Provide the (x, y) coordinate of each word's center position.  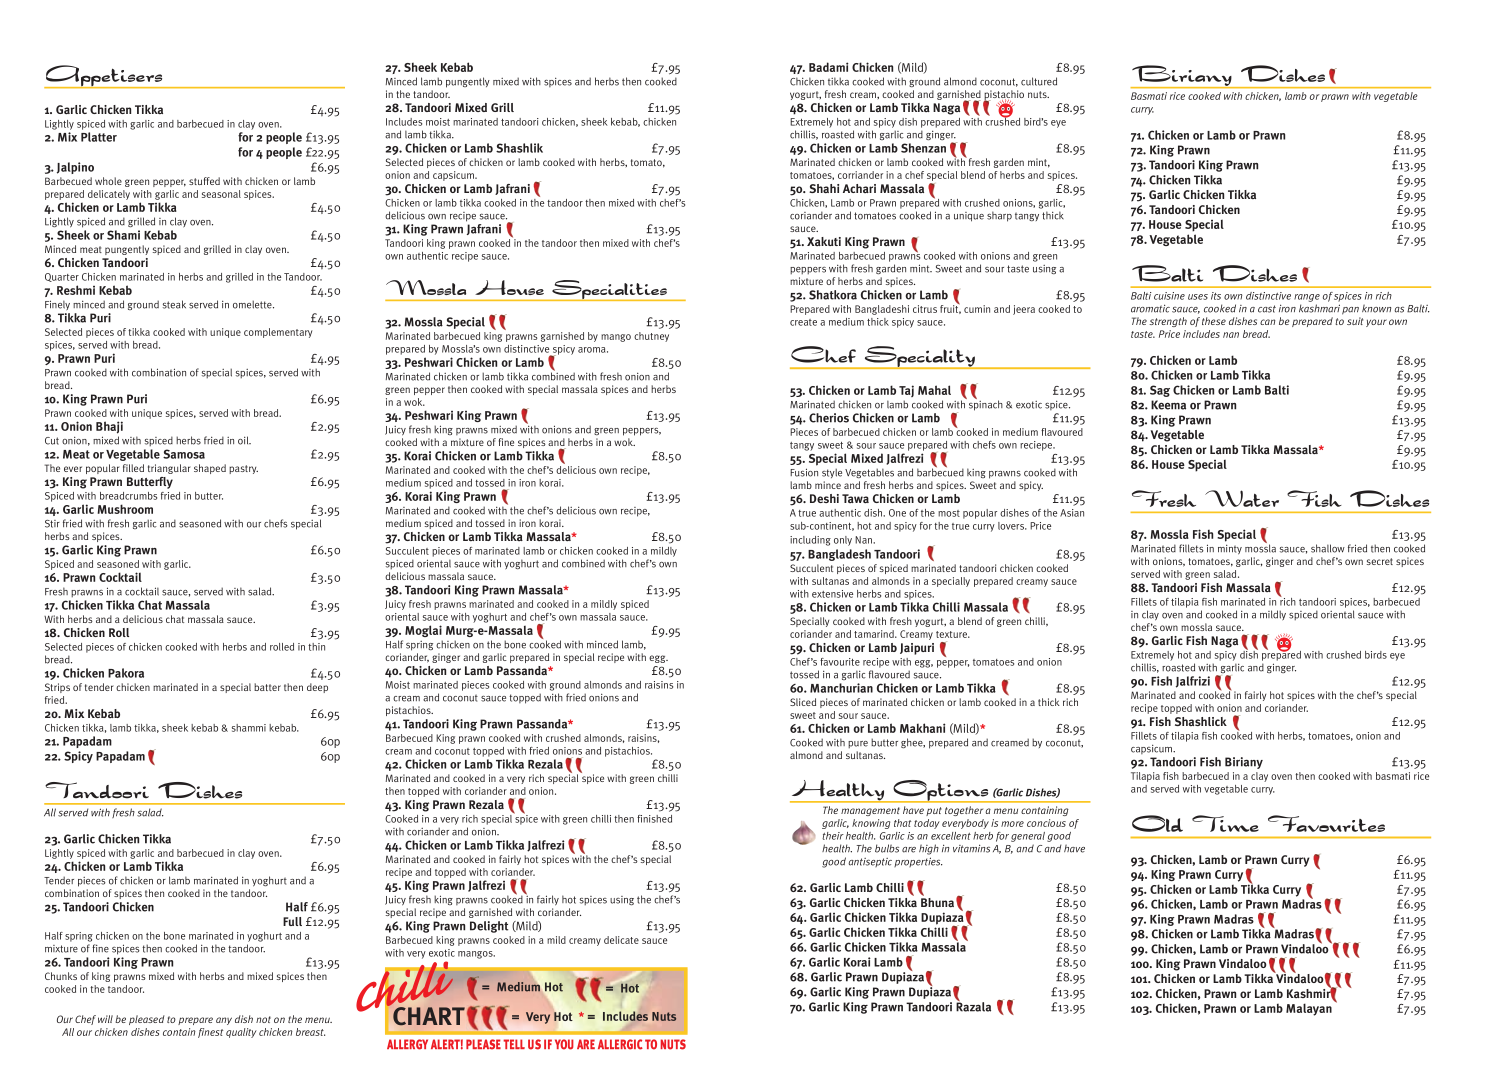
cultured (1039, 81)
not (263, 1019)
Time (1225, 823)
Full (292, 921)
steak (174, 304)
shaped (210, 469)
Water (1242, 498)
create (803, 322)
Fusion (804, 472)
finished (654, 819)
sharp (999, 216)
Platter (99, 137)
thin (316, 647)
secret (1380, 561)
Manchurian (841, 688)
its (1216, 296)
